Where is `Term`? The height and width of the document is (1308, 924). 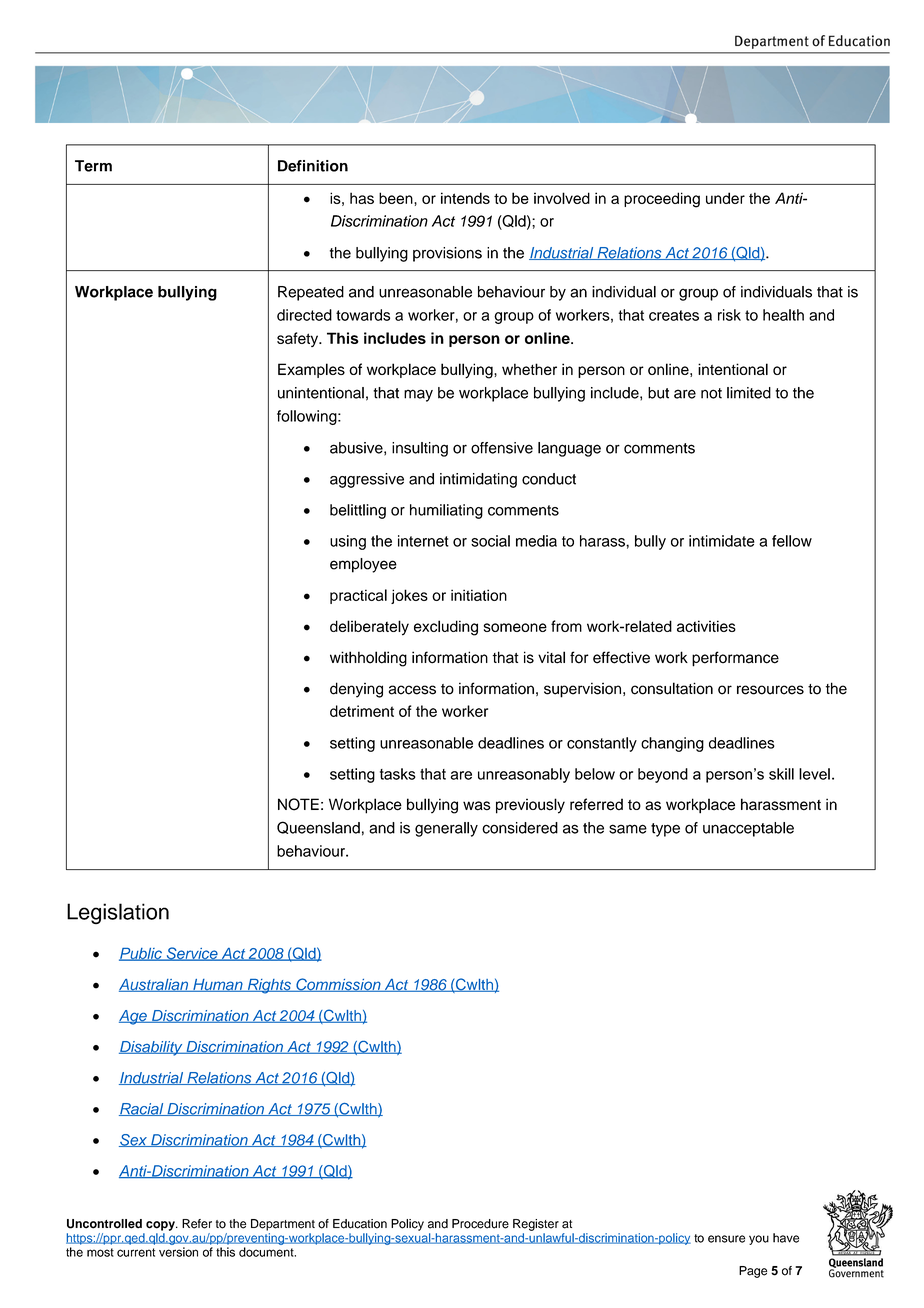
Term is located at coordinates (93, 166).
